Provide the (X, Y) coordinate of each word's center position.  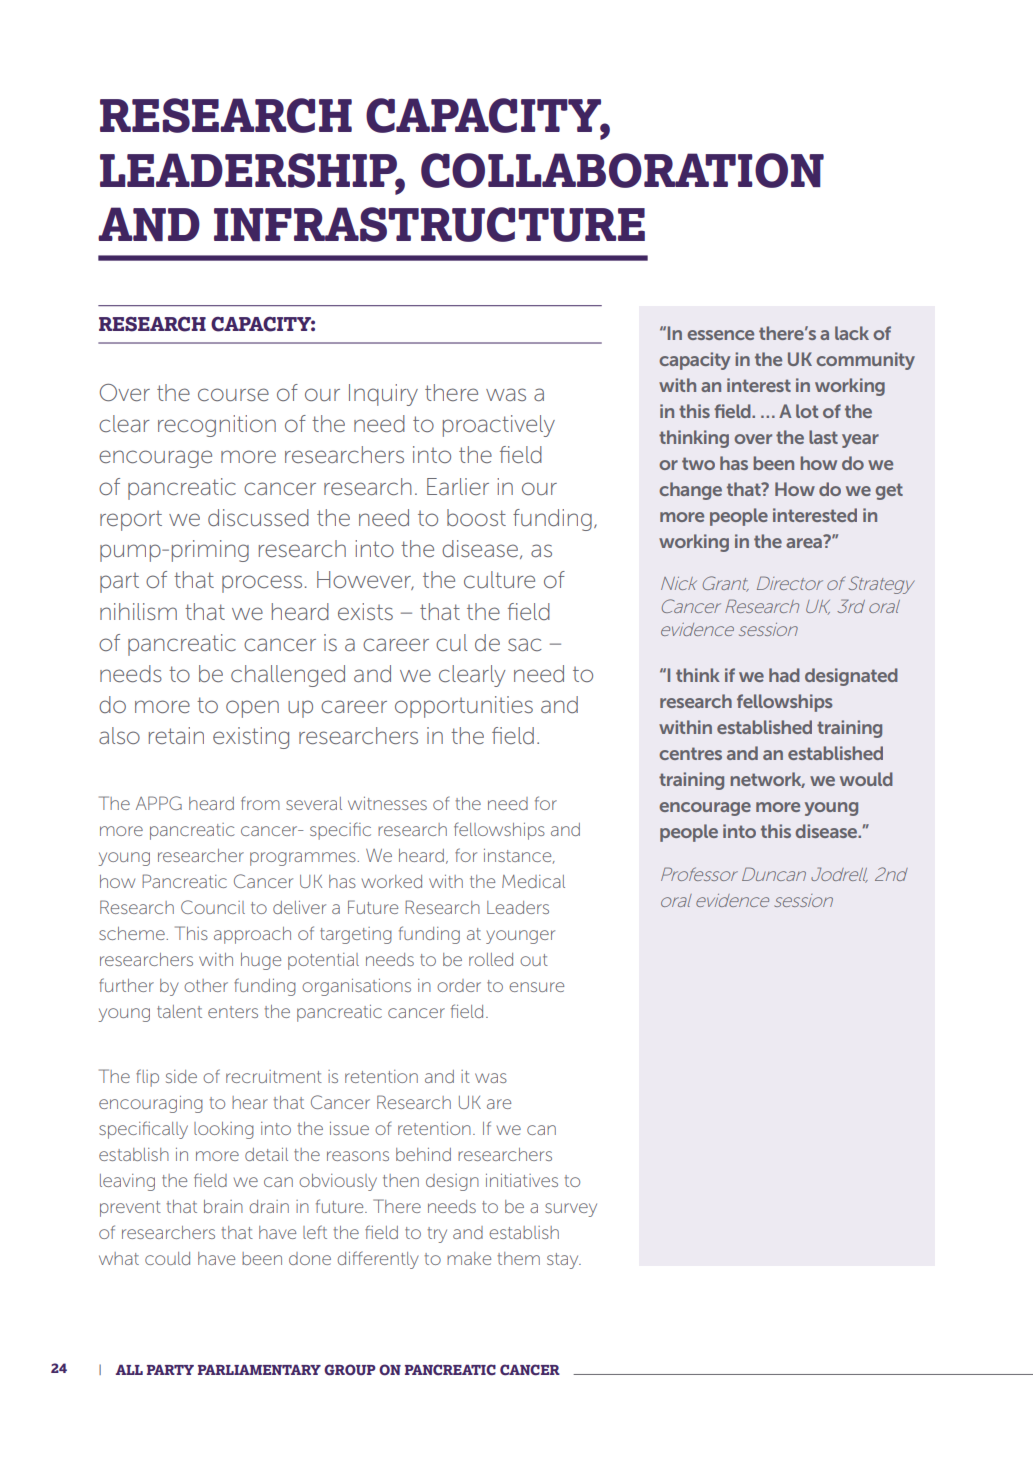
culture (499, 579)
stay (564, 1261)
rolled (491, 959)
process (262, 584)
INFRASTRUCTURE (429, 224)
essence (720, 335)
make (469, 1258)
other (206, 985)
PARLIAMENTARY (259, 1369)
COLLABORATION (622, 170)
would (866, 779)
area (804, 543)
